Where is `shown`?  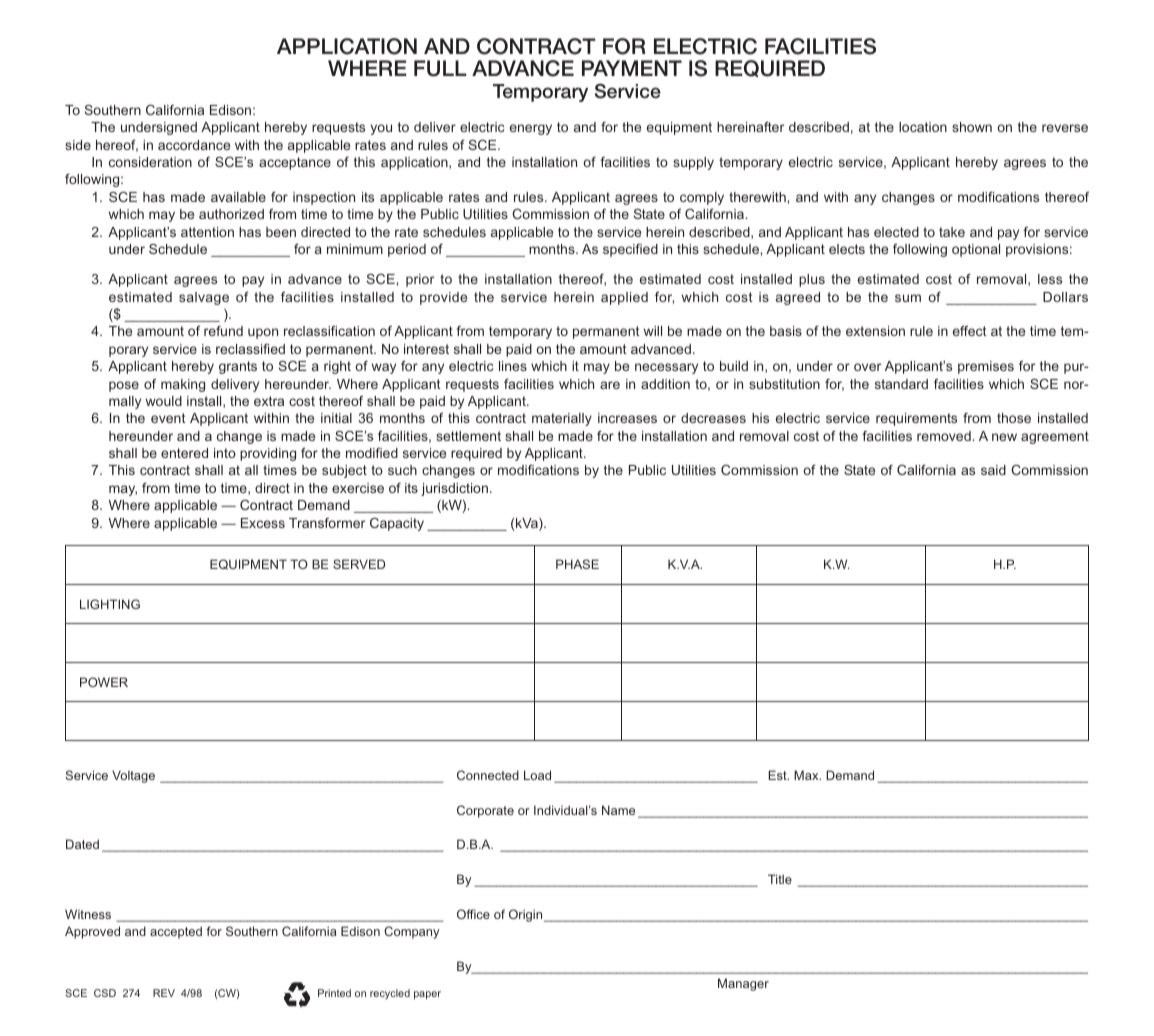 shown is located at coordinates (972, 127).
